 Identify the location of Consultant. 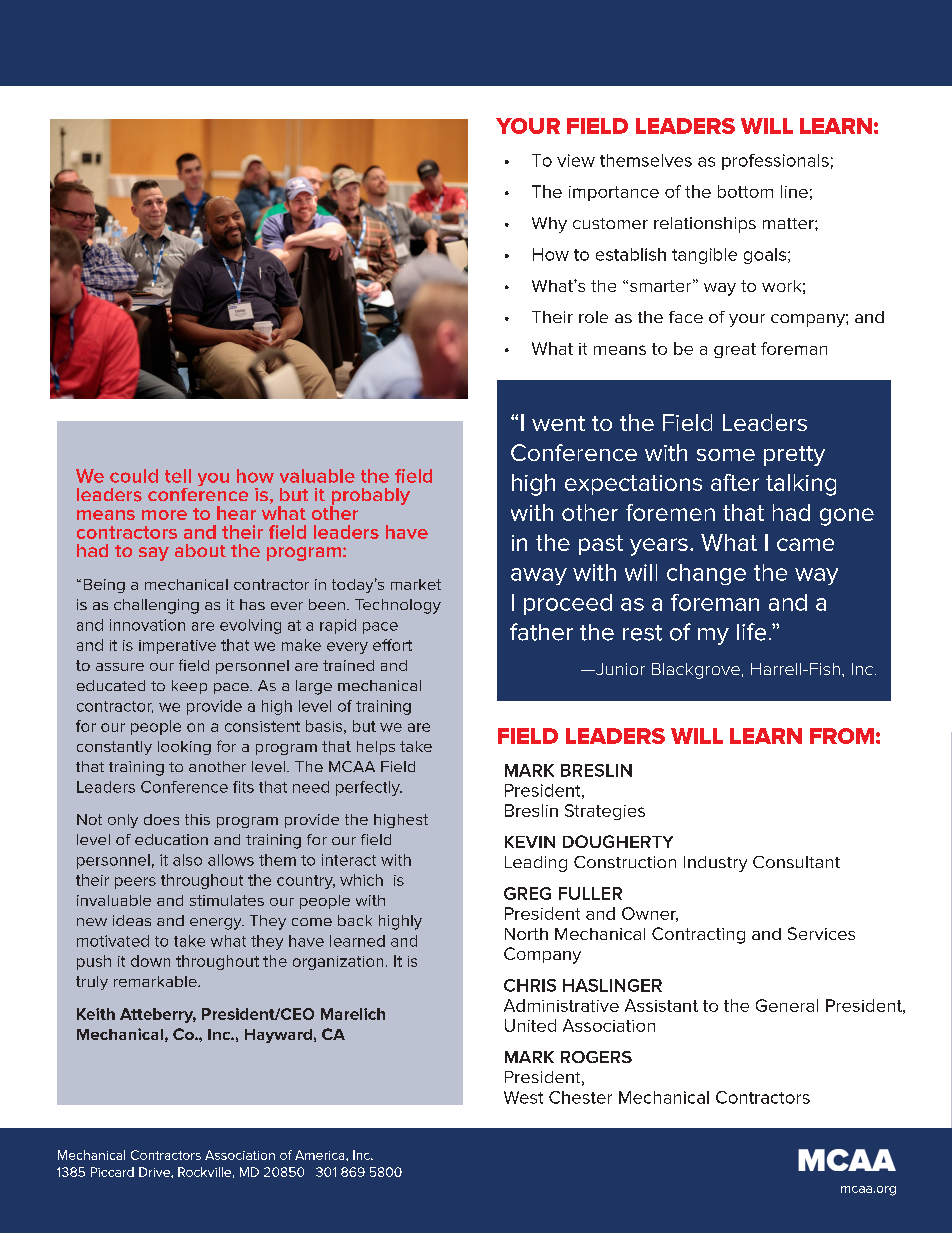
(796, 862).
